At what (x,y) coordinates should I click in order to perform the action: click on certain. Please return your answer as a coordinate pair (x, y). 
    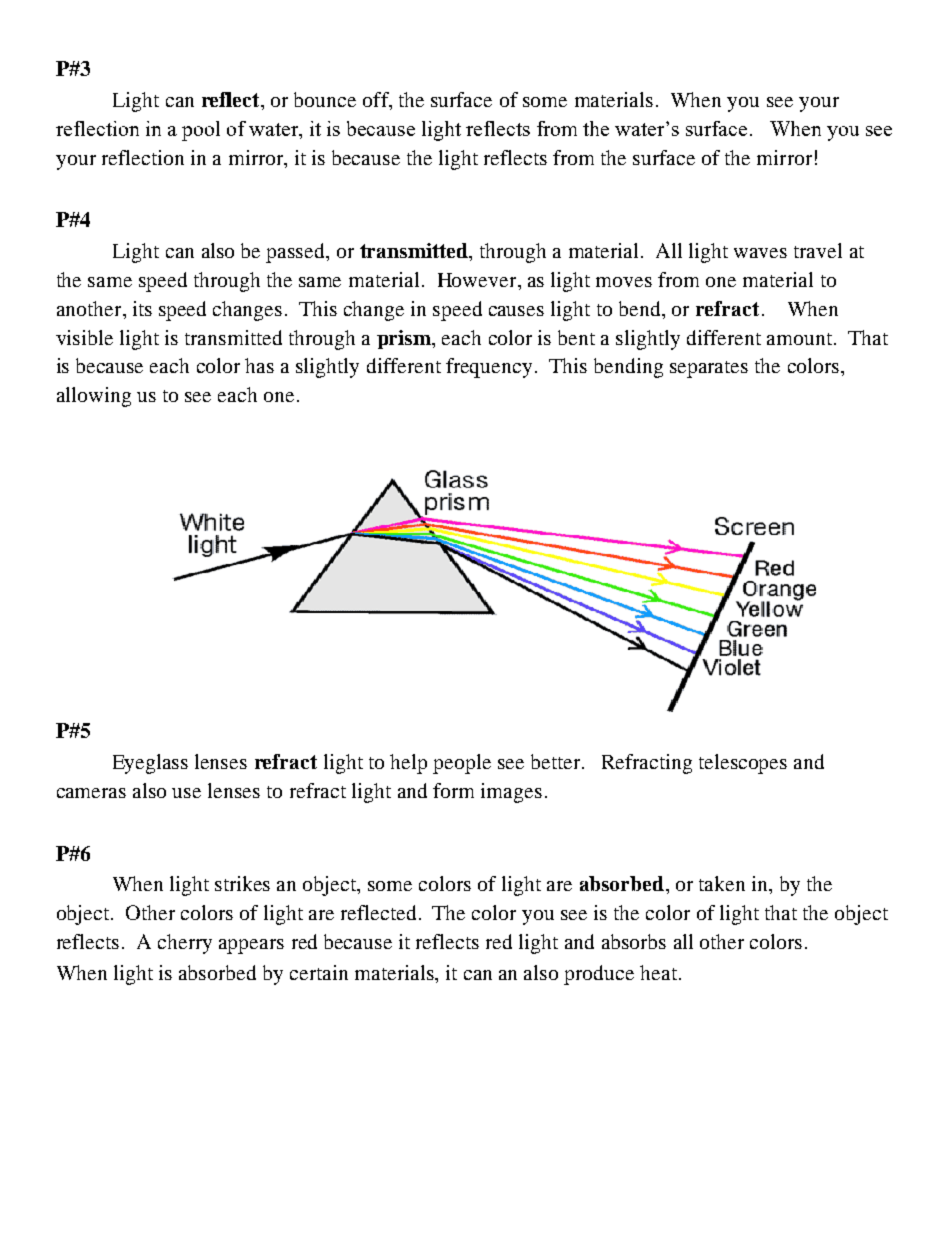
    Looking at the image, I should click on (319, 972).
